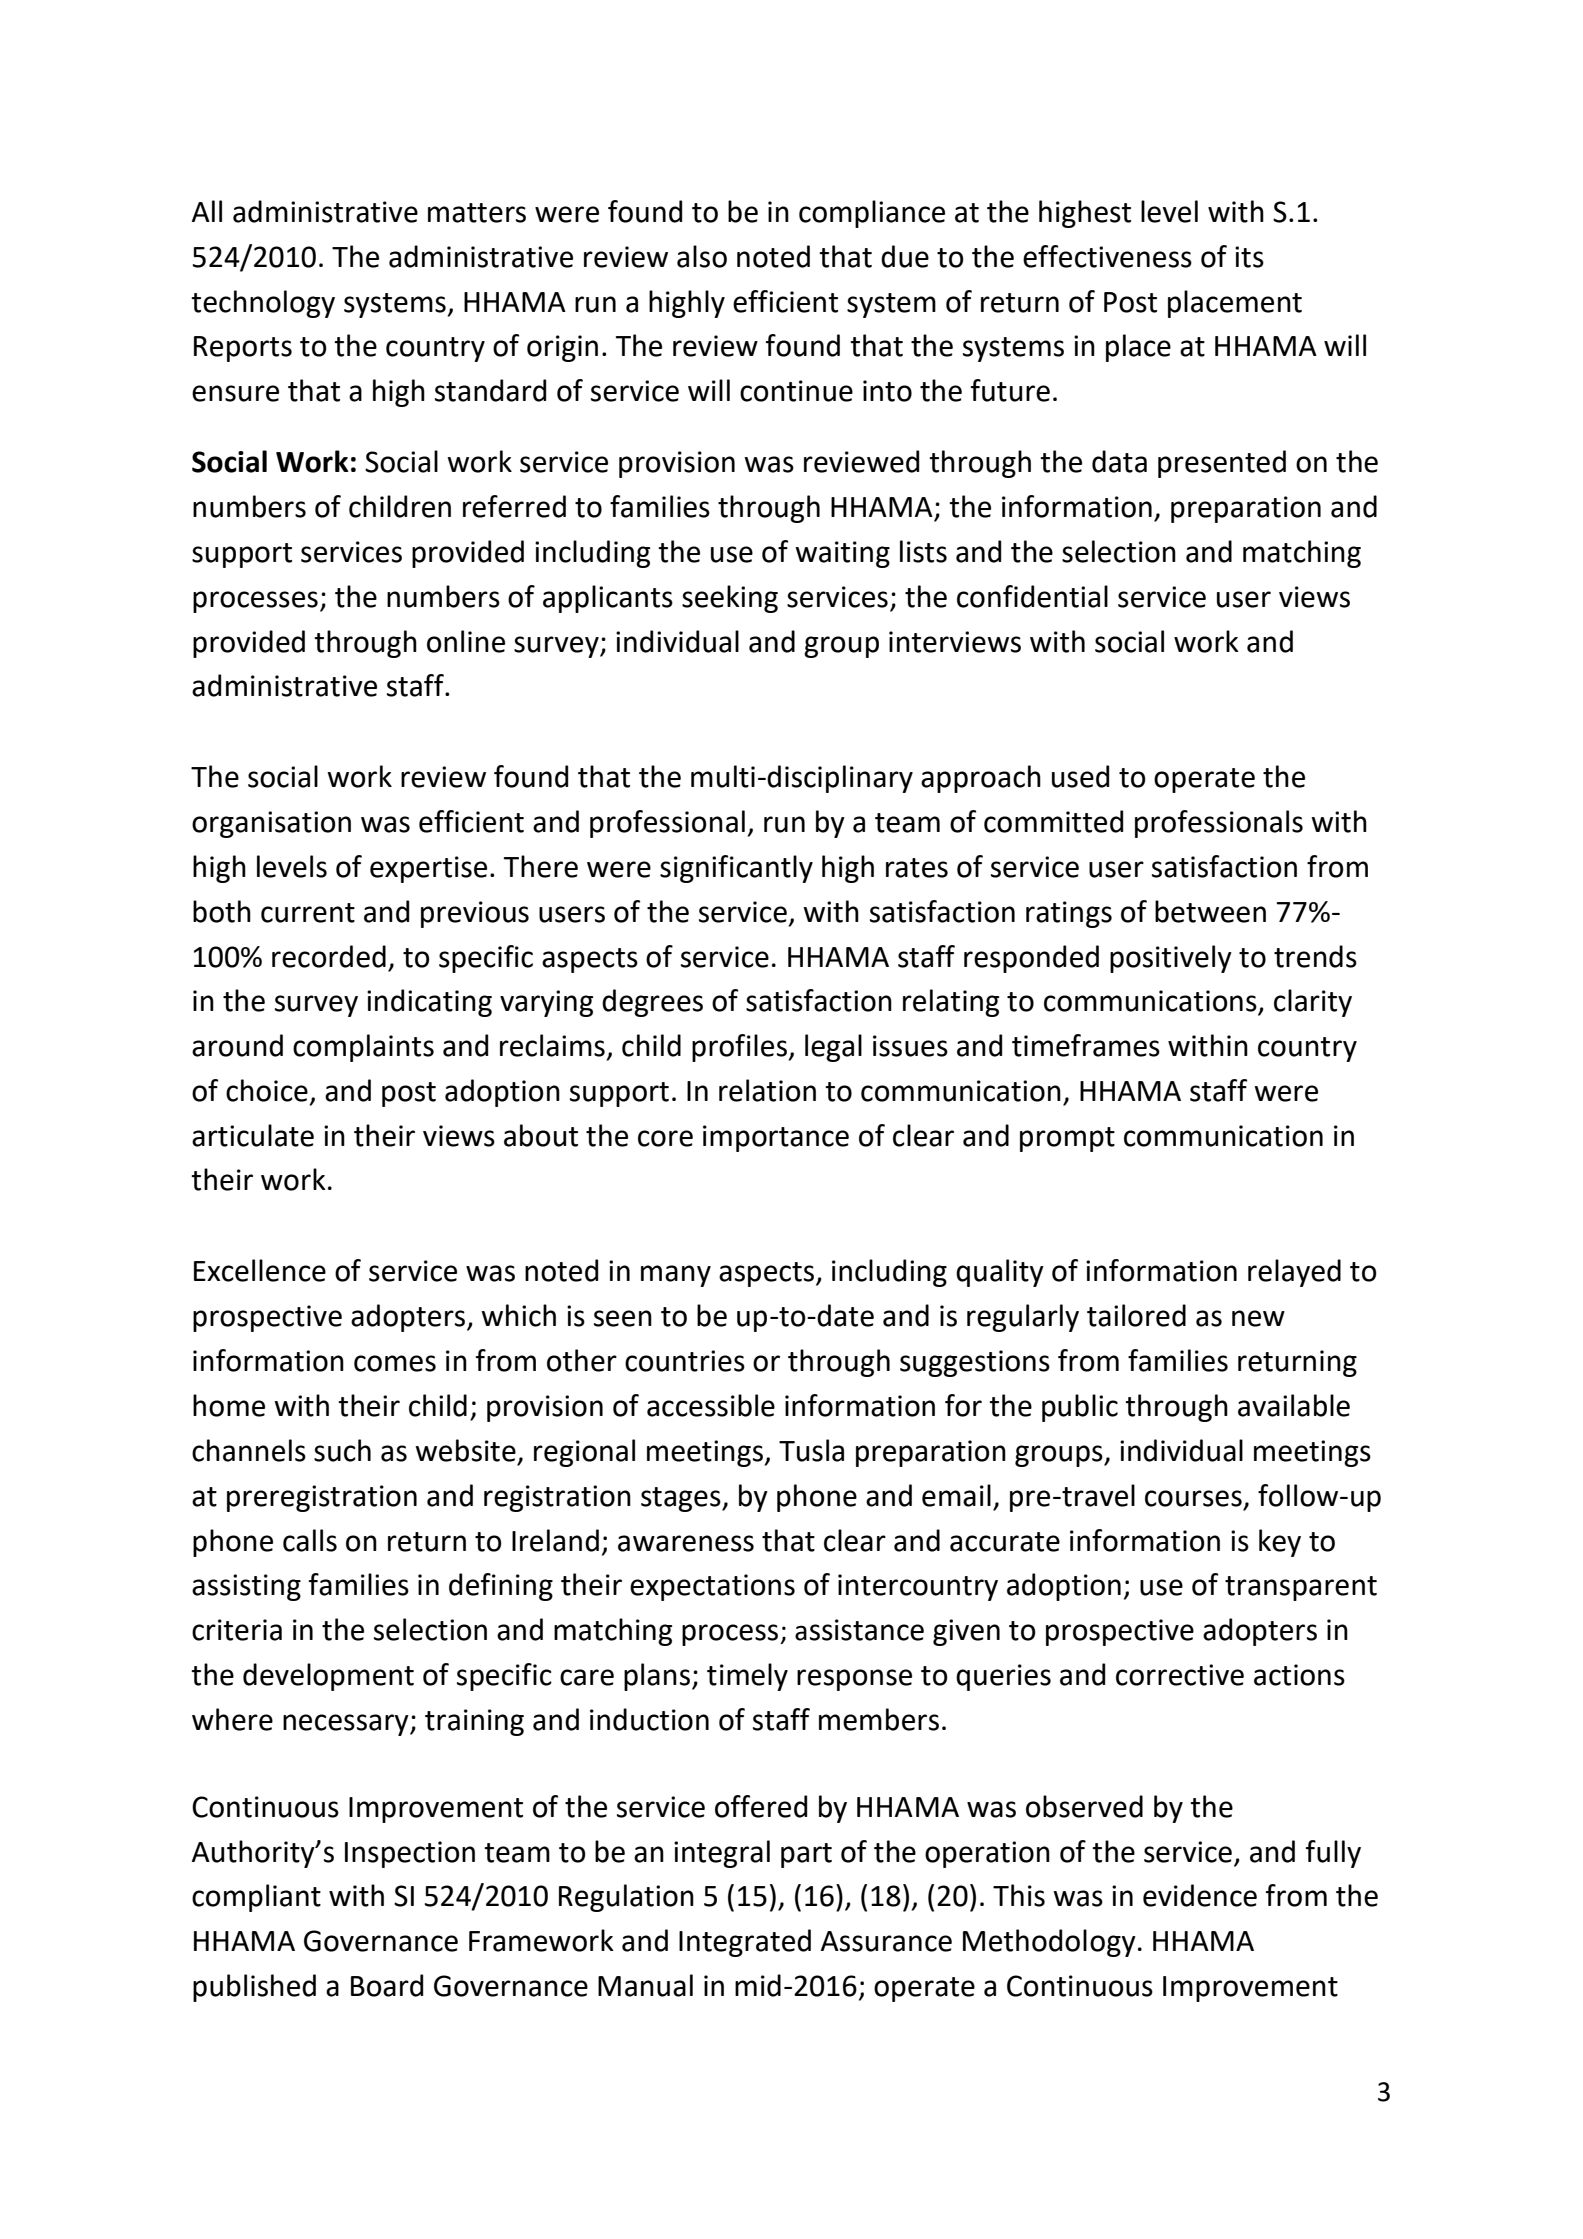 The image size is (1583, 2239). What do you see at coordinates (702, 256) in the screenshot?
I see `also` at bounding box center [702, 256].
